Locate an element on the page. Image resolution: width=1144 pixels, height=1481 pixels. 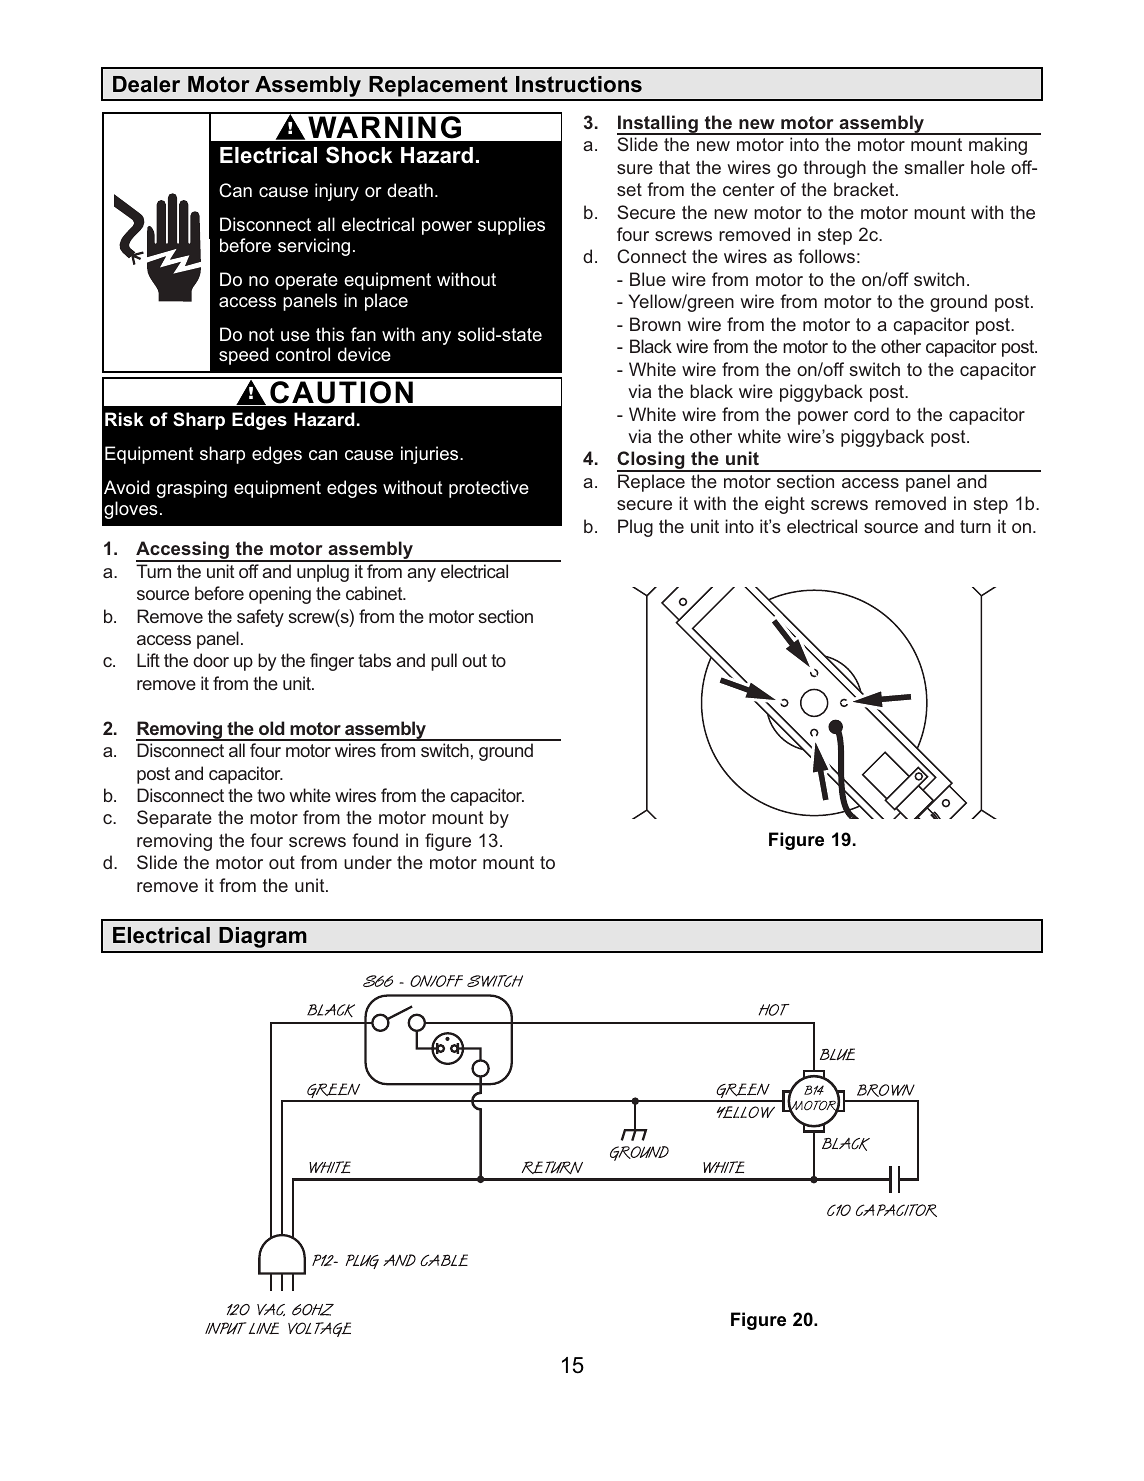
Brown is located at coordinates (655, 324).
